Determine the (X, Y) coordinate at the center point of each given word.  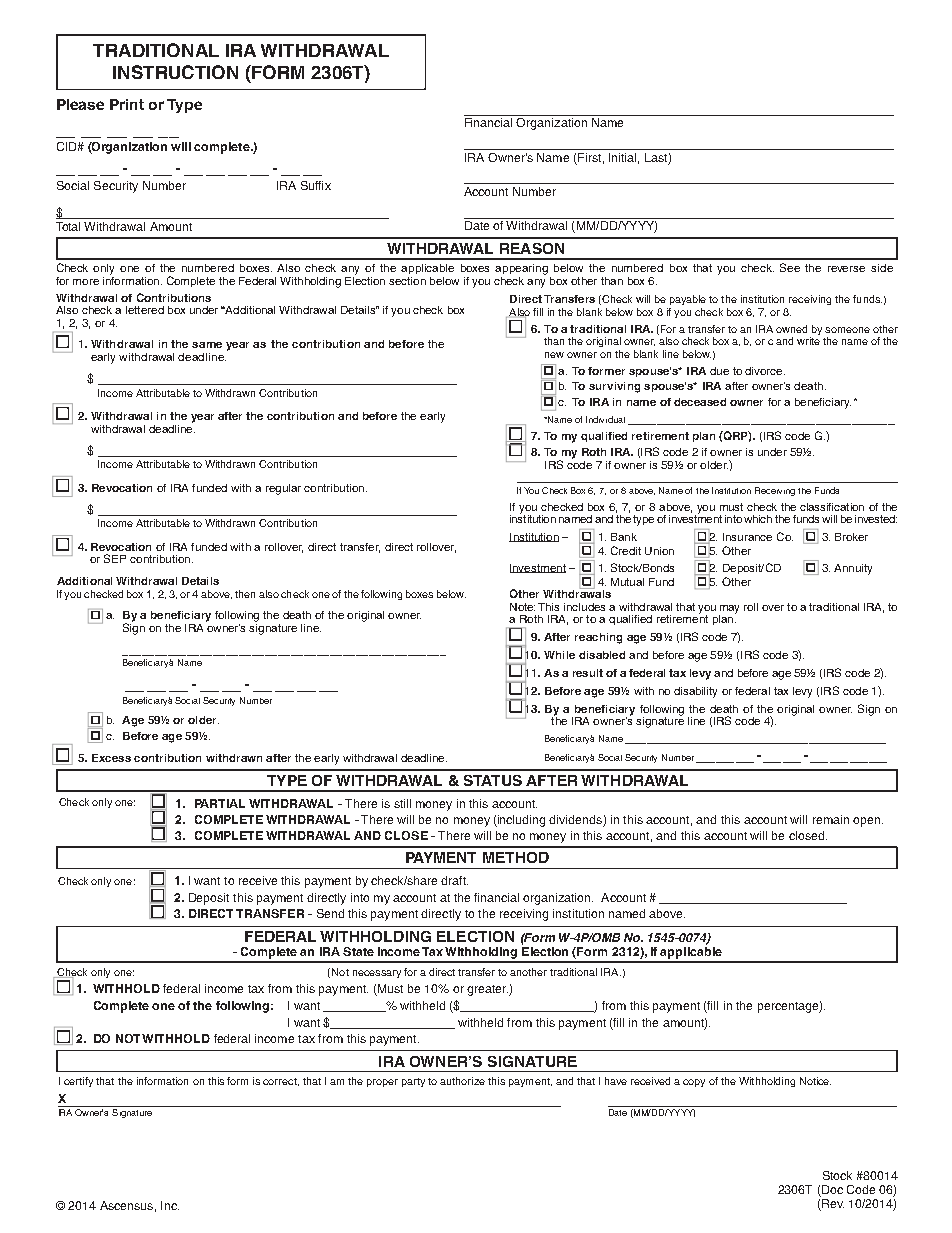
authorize (462, 1081)
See (790, 267)
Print (127, 104)
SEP (115, 558)
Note (522, 607)
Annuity (853, 569)
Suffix (316, 185)
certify (78, 1082)
